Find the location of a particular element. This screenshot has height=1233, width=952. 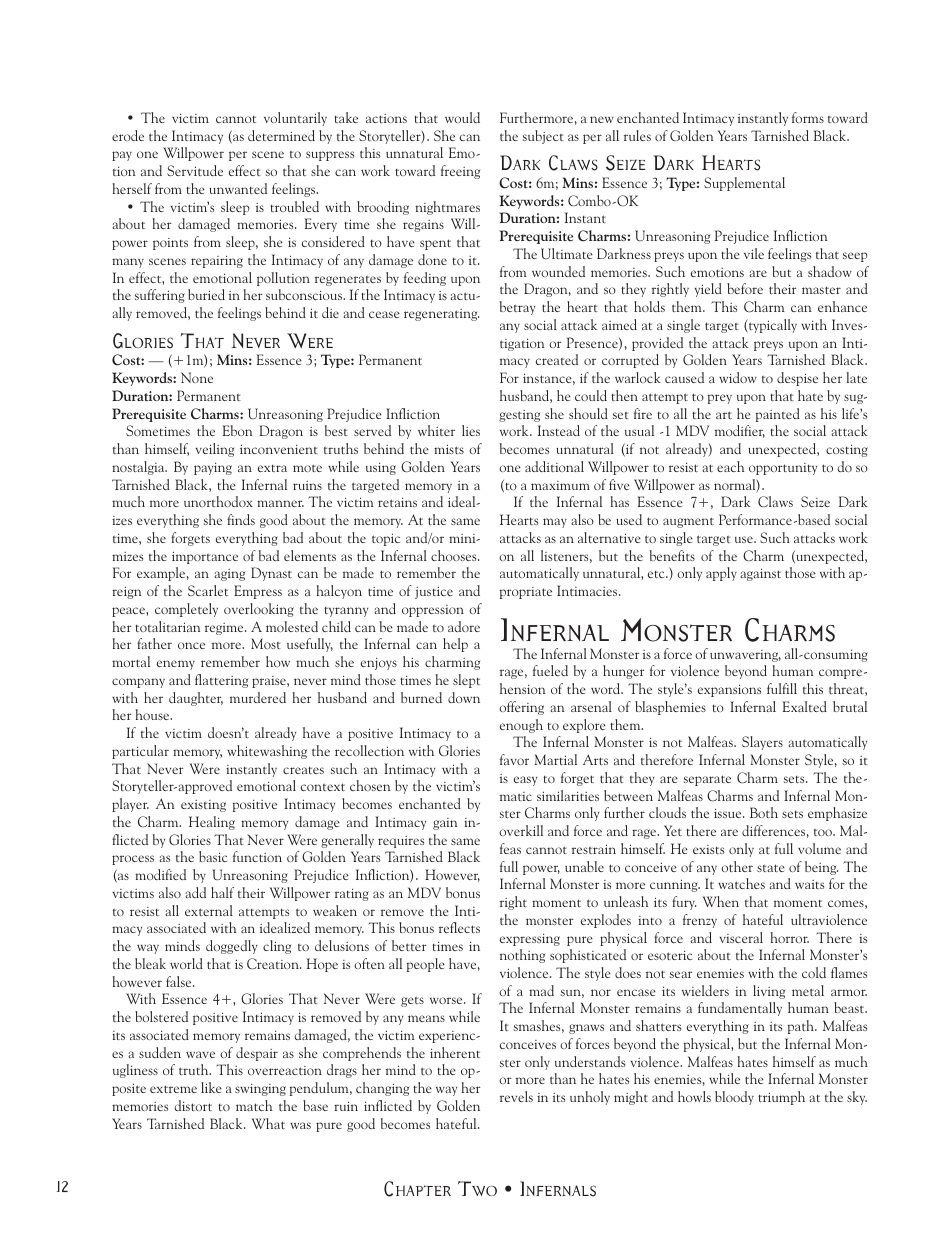

offering is located at coordinates (521, 708).
